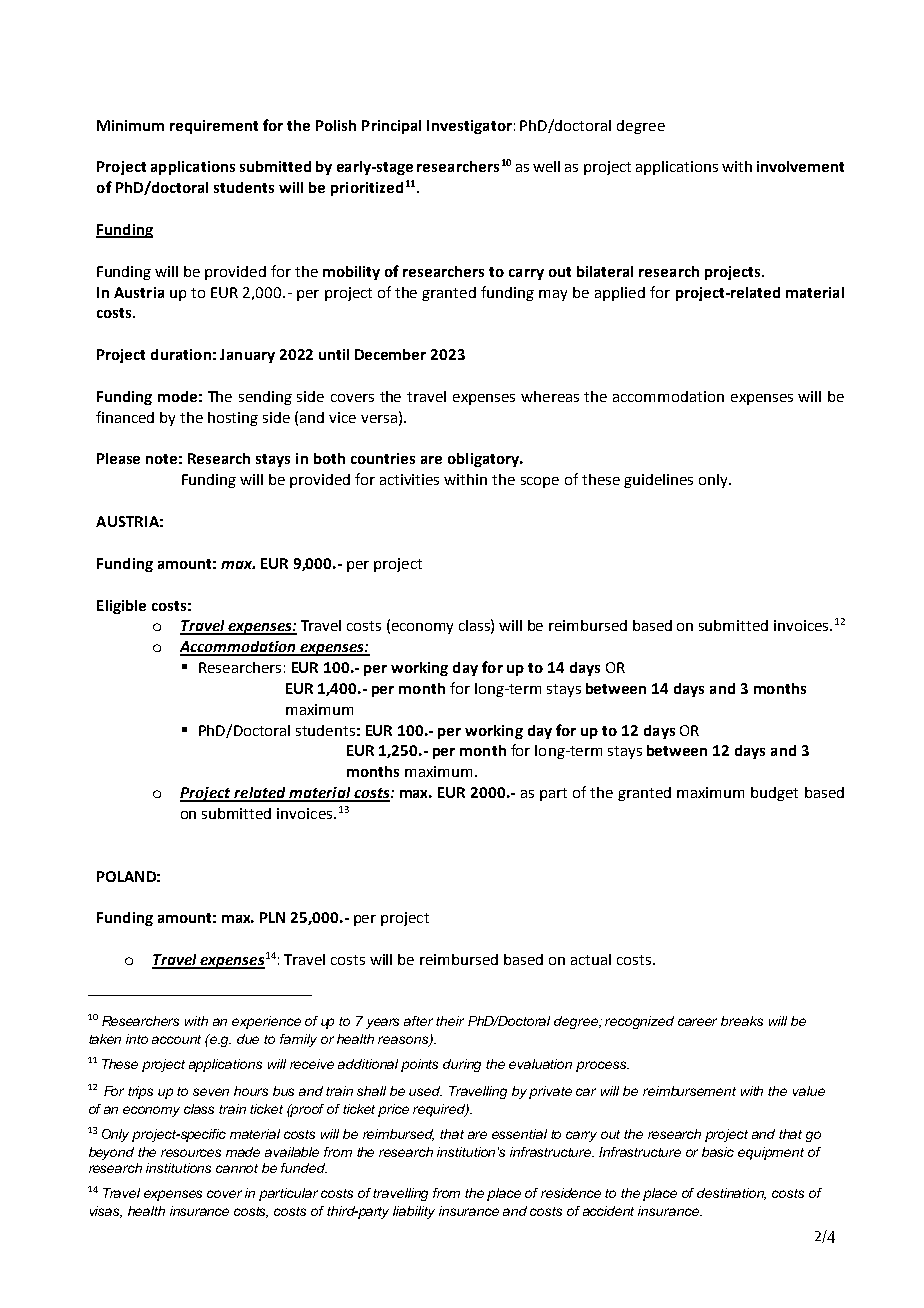 Image resolution: width=924 pixels, height=1308 pixels. I want to click on hosting, so click(233, 419).
